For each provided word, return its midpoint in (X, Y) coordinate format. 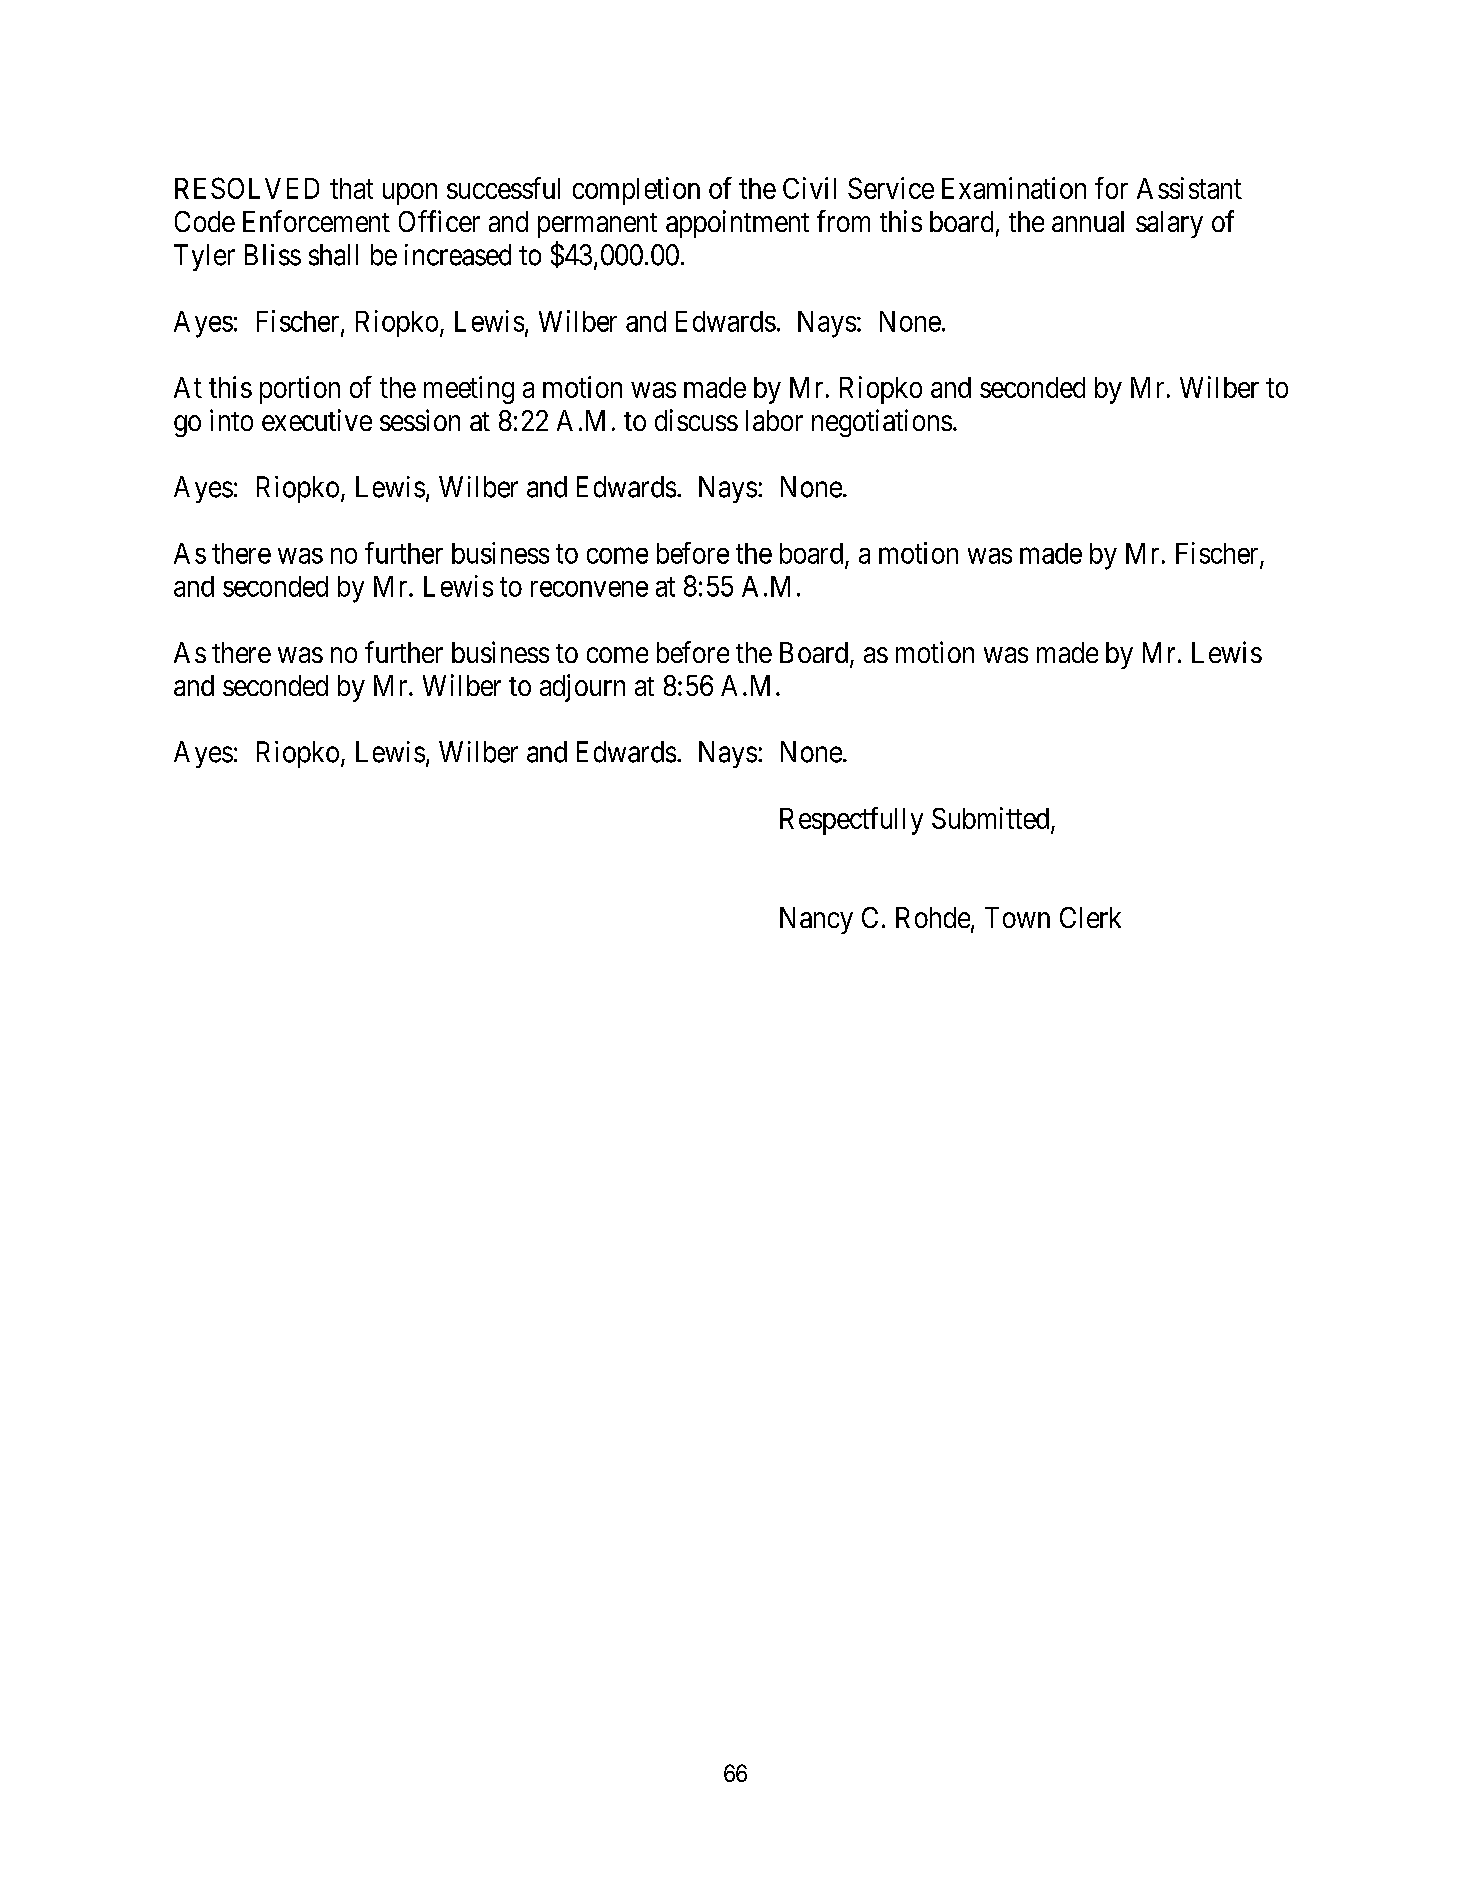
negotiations (882, 423)
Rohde (933, 917)
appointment (737, 224)
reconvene (589, 589)
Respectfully (851, 821)
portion (300, 390)
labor (774, 420)
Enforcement (316, 221)
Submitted (990, 818)
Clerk (1090, 917)
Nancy (816, 920)
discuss (696, 420)
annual (1088, 221)
